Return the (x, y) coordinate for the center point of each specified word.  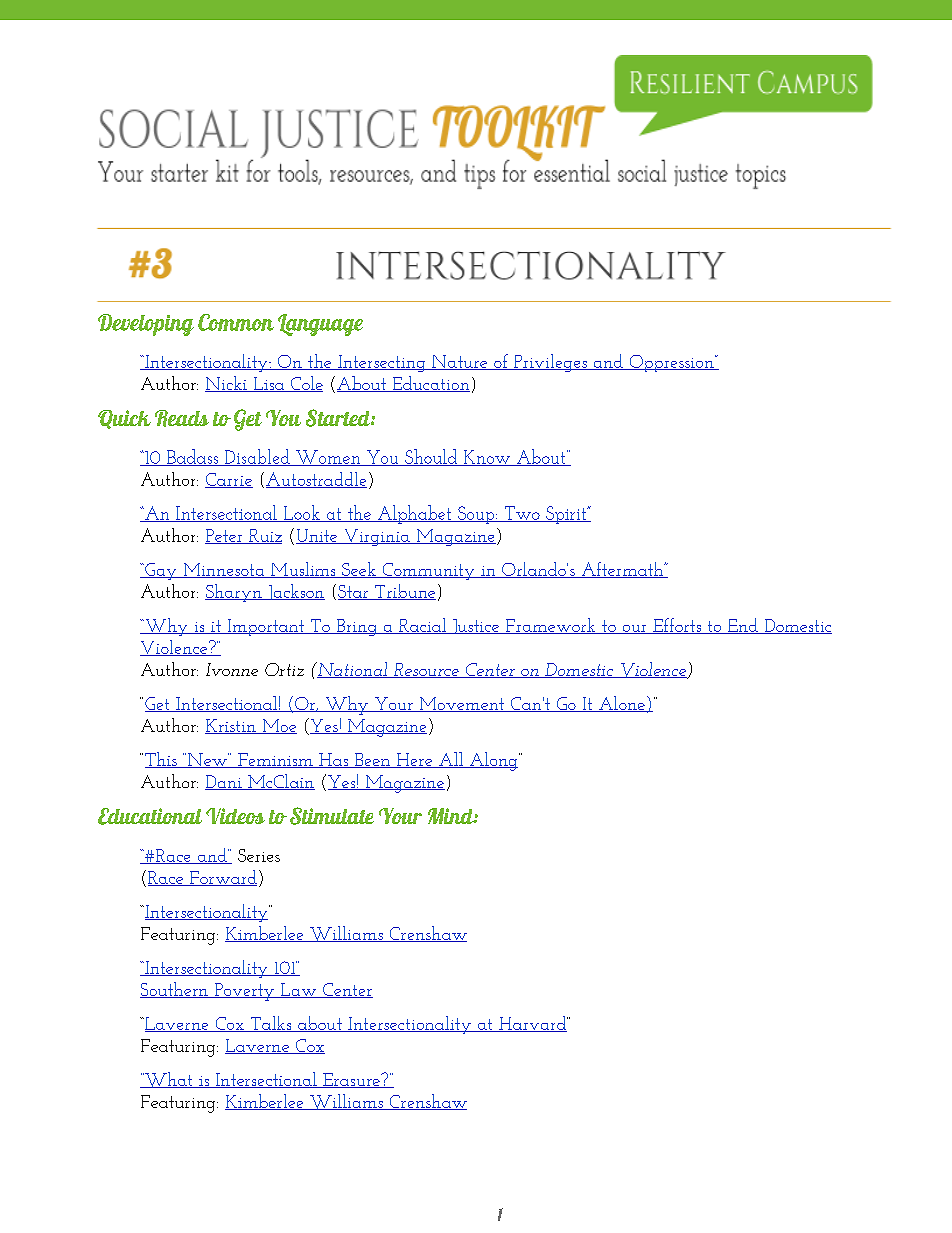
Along (493, 761)
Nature (460, 362)
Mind (451, 816)
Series (259, 855)
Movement (462, 704)
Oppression (671, 363)
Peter (225, 536)
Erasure (351, 1080)
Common (236, 322)
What (169, 1080)
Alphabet (415, 514)
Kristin (231, 726)
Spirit (566, 515)
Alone (622, 704)
